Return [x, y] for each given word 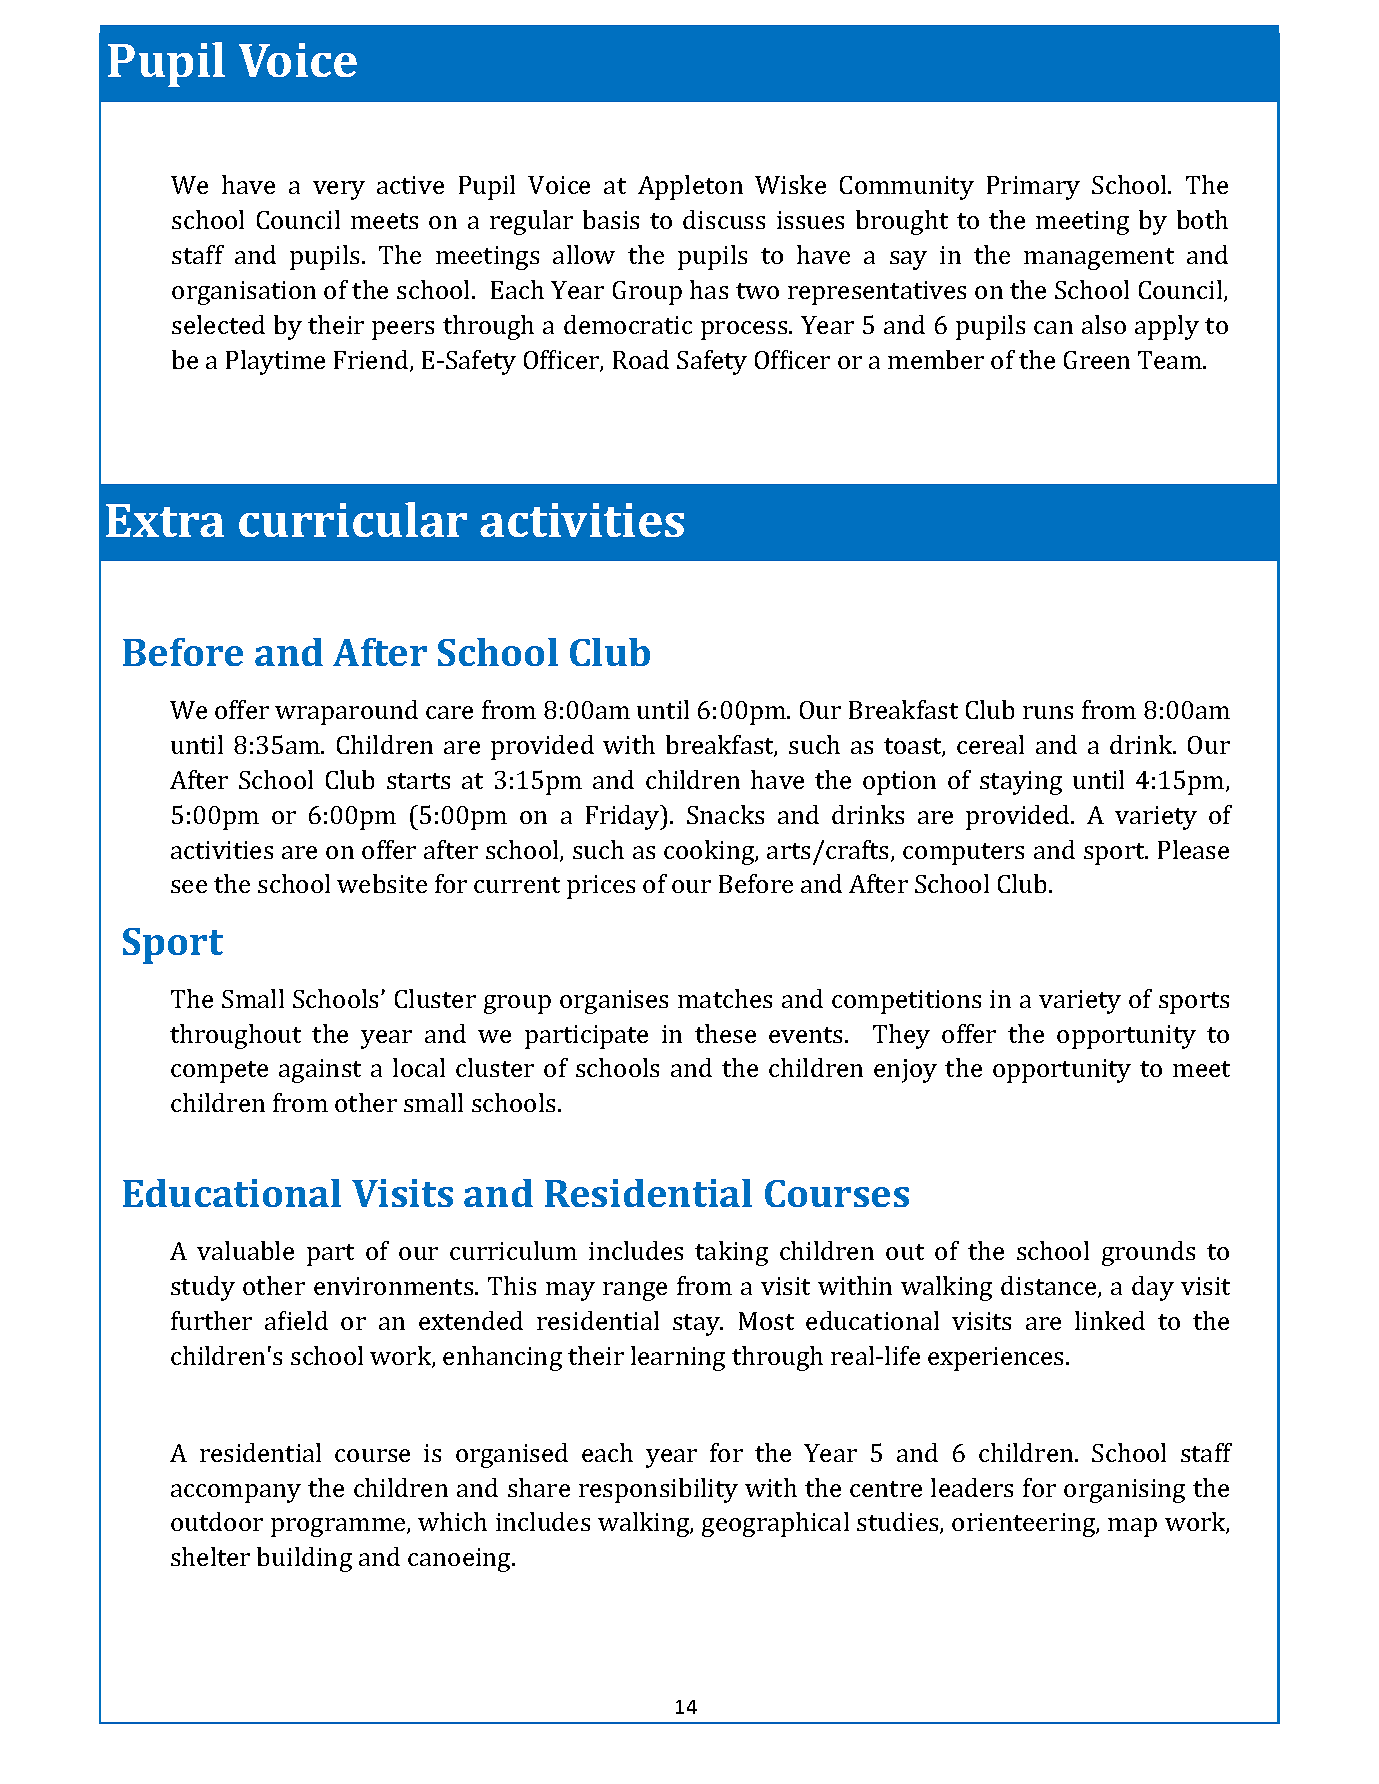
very [339, 190]
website [382, 883]
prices [601, 887]
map [1132, 1527]
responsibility [658, 1490]
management [1099, 259]
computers [963, 854]
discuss [724, 219]
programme [339, 1527]
